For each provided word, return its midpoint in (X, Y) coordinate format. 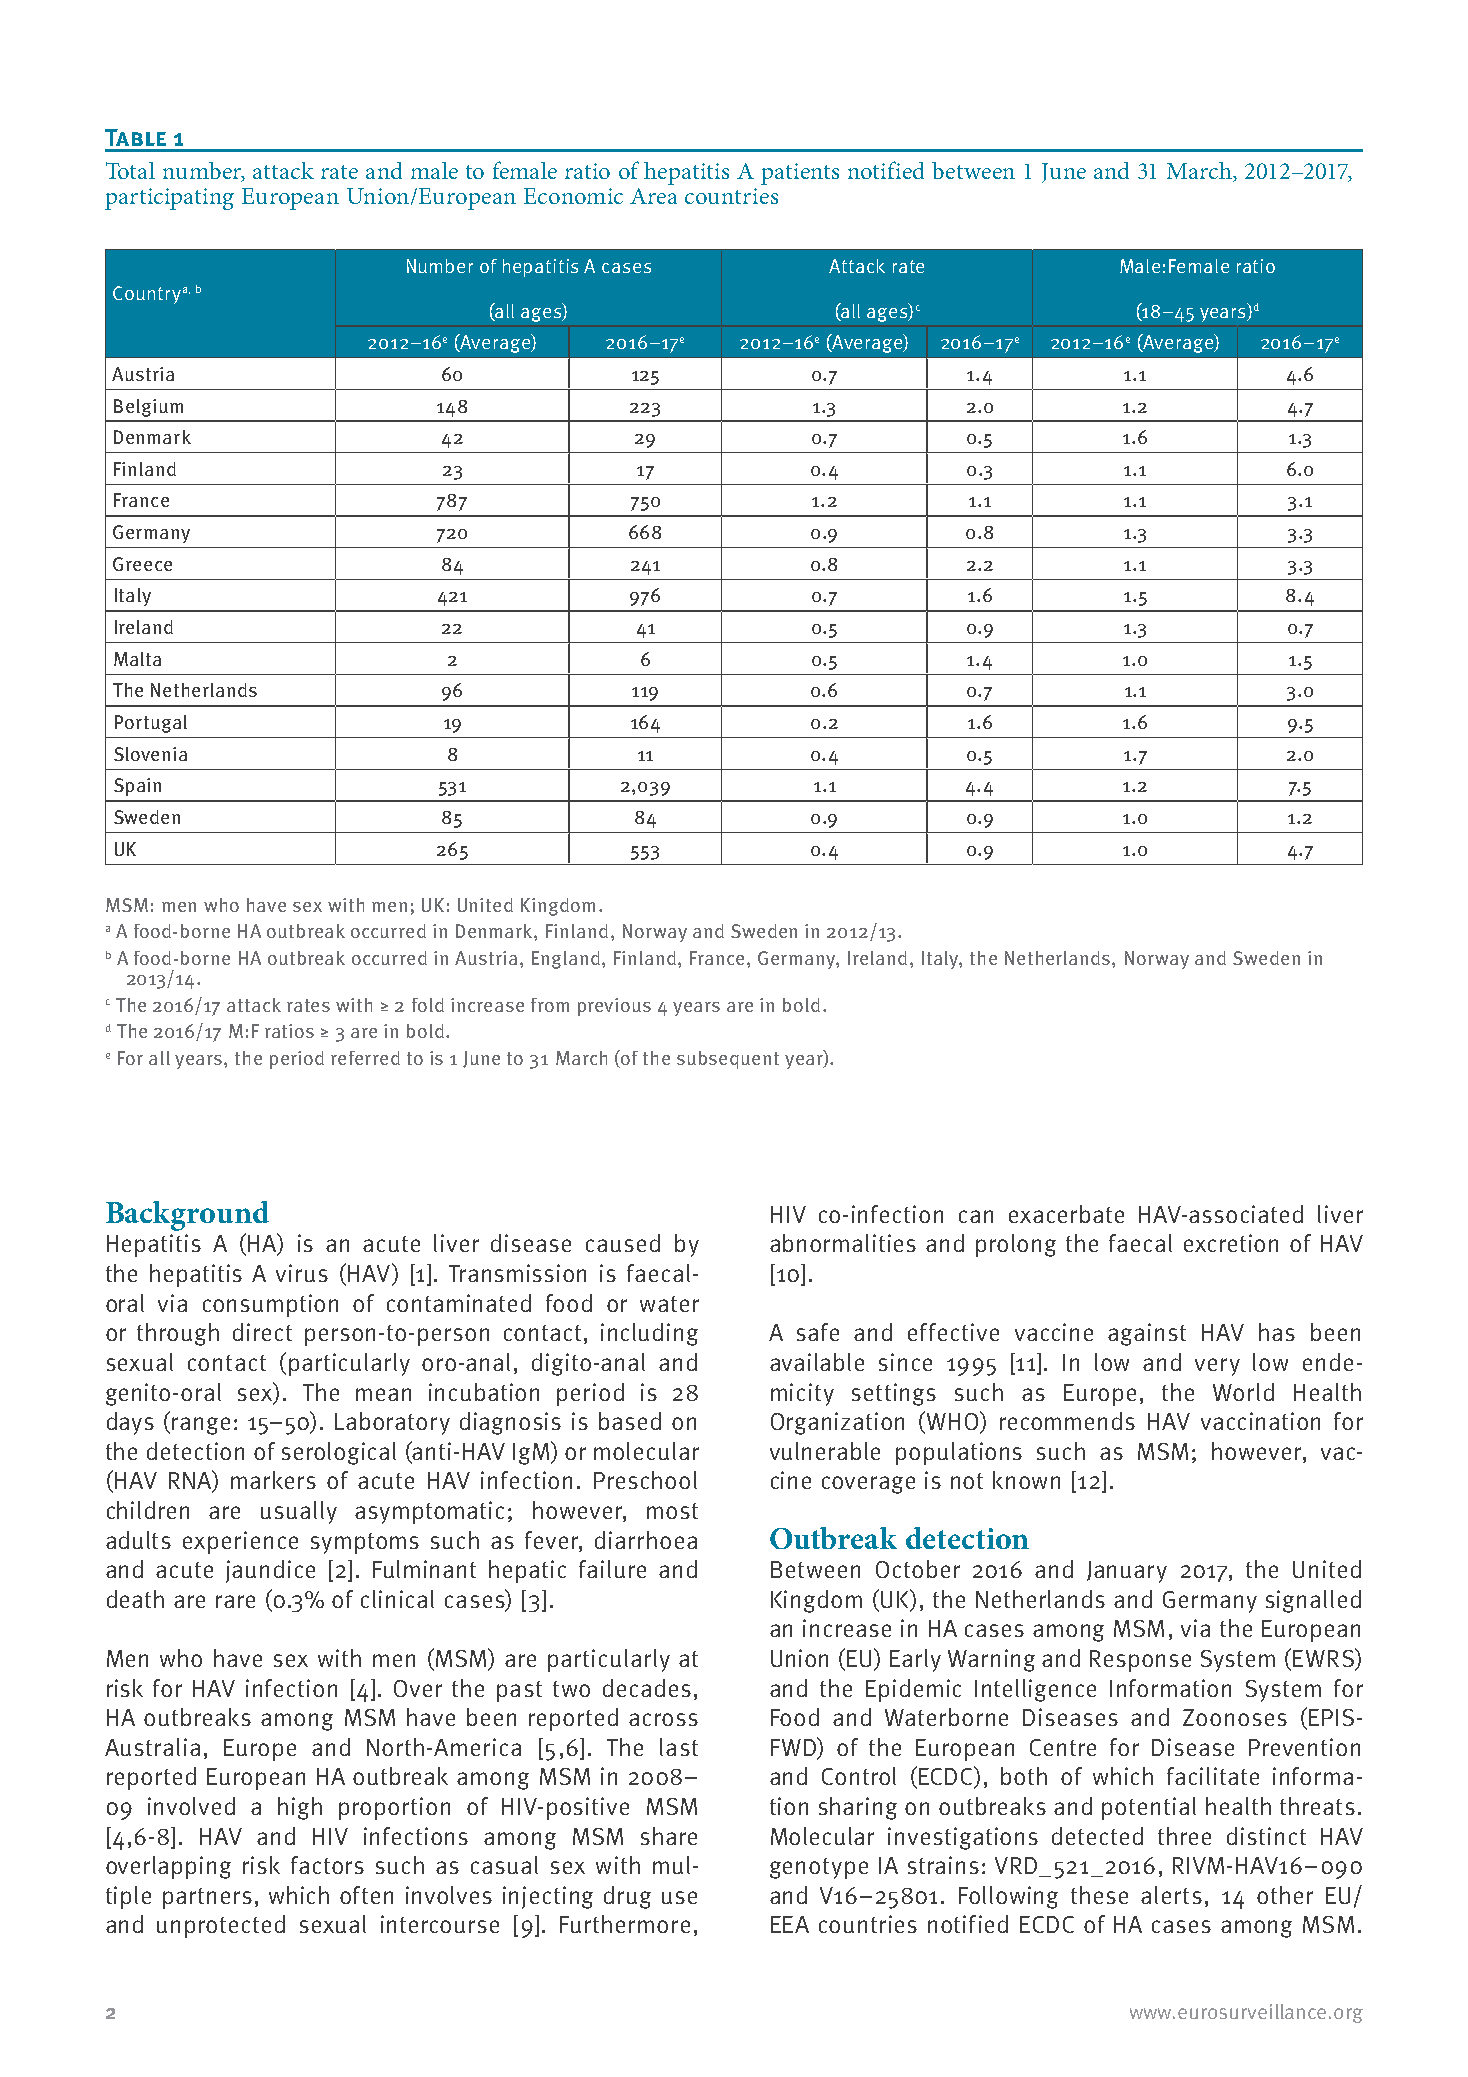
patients (800, 174)
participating (169, 199)
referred (365, 1058)
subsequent (728, 1060)
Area (653, 196)
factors (327, 1865)
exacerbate (1066, 1214)
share (669, 1836)
